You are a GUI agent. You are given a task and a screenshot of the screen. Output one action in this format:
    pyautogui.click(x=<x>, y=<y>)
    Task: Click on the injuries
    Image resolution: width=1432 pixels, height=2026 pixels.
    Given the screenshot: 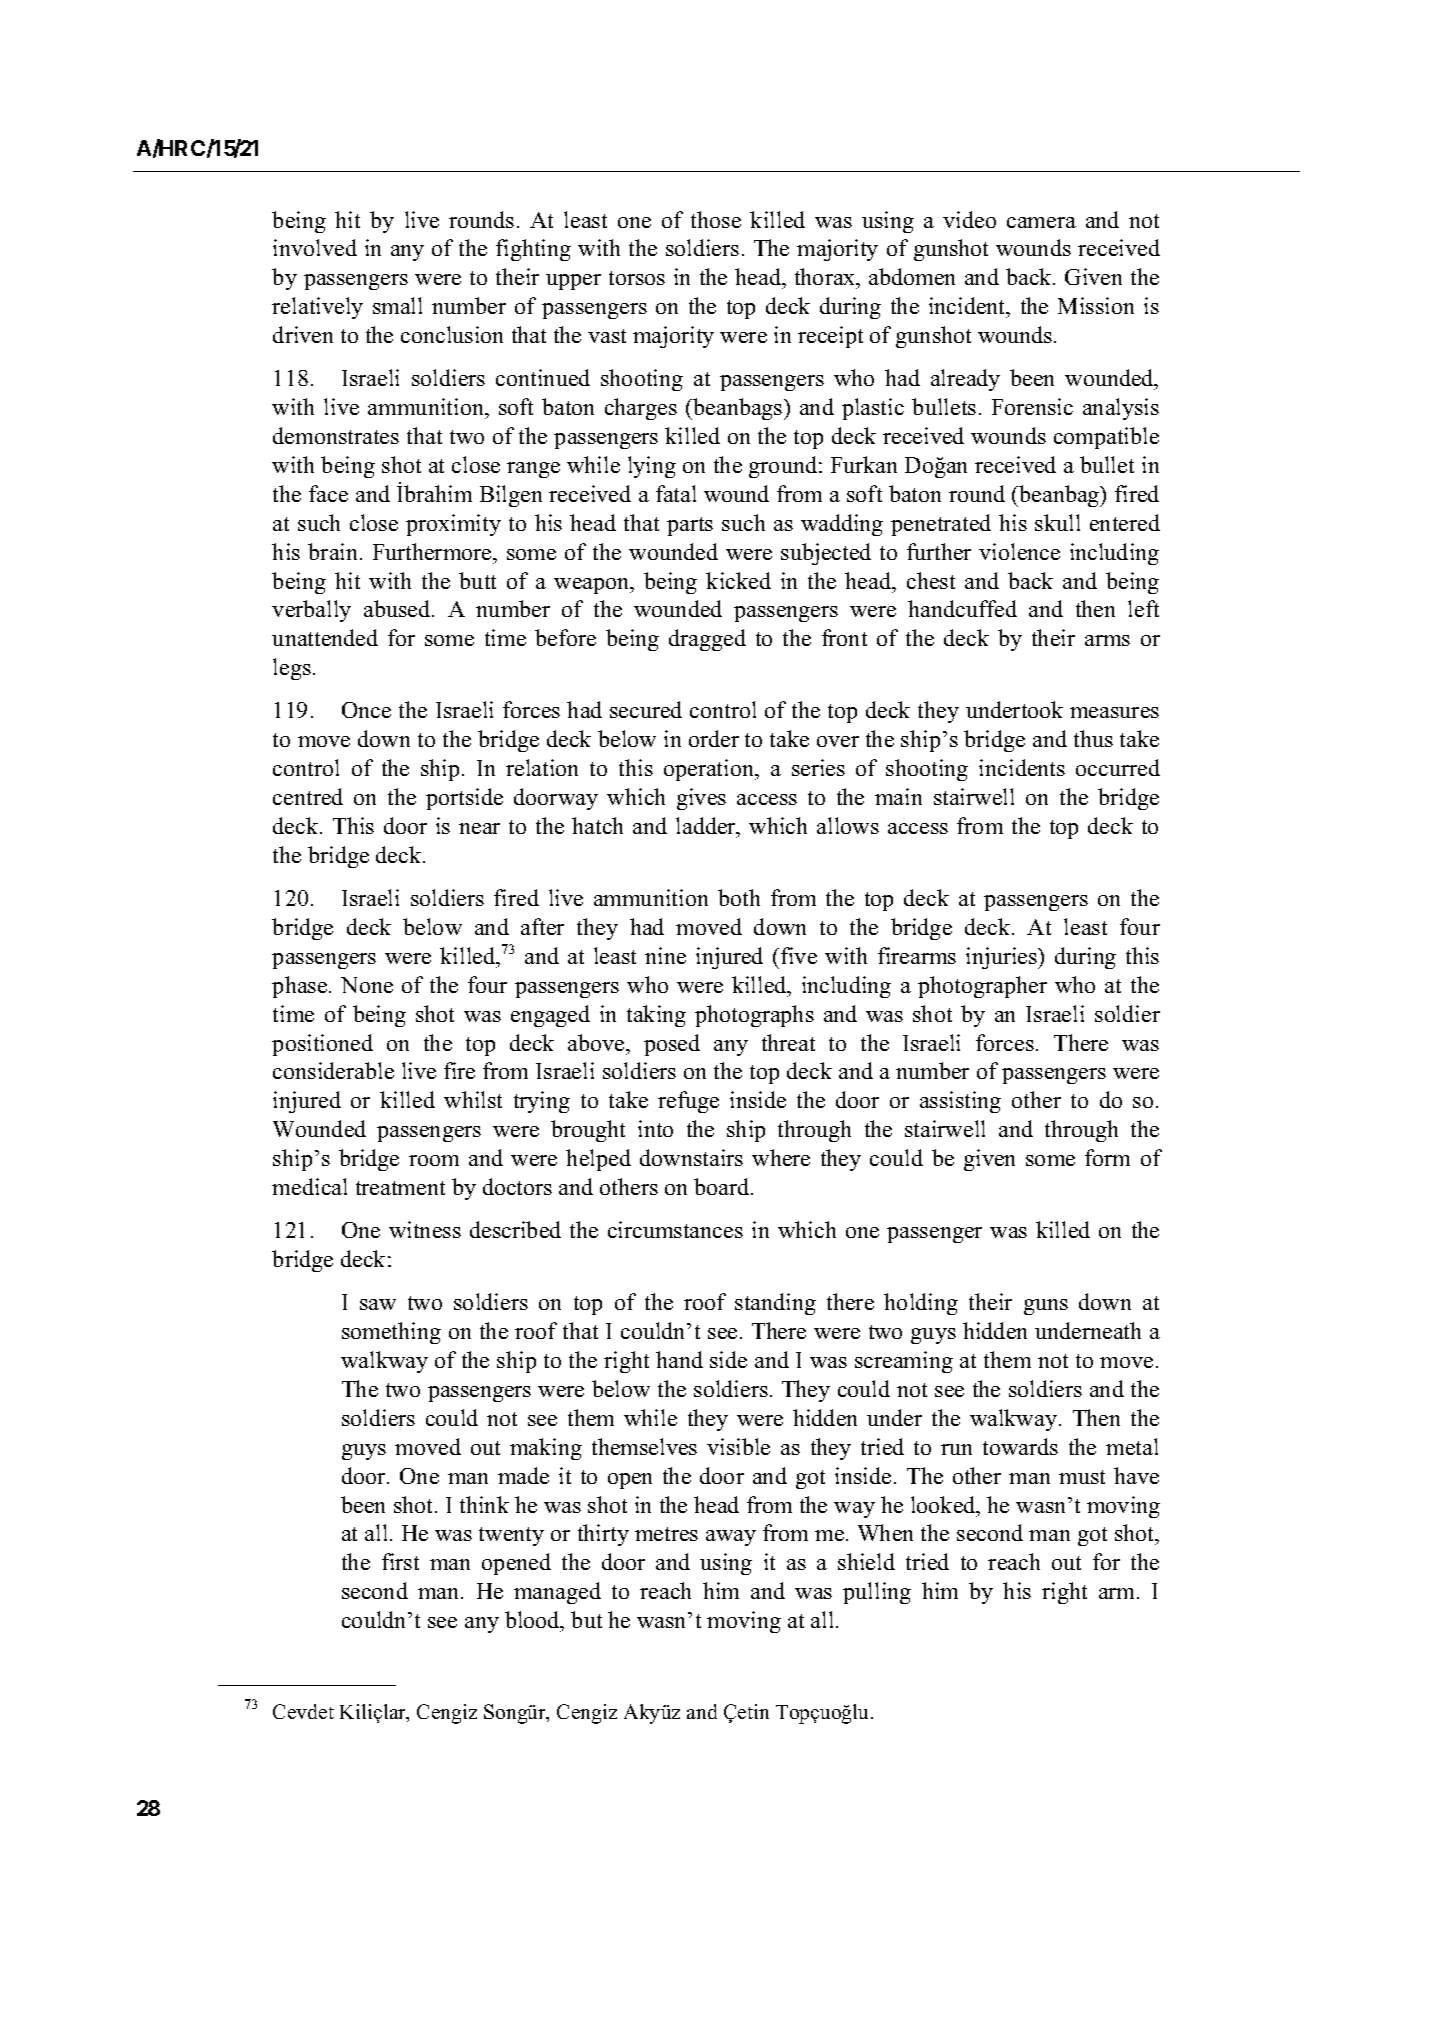 What is the action you would take?
    pyautogui.click(x=1003, y=958)
